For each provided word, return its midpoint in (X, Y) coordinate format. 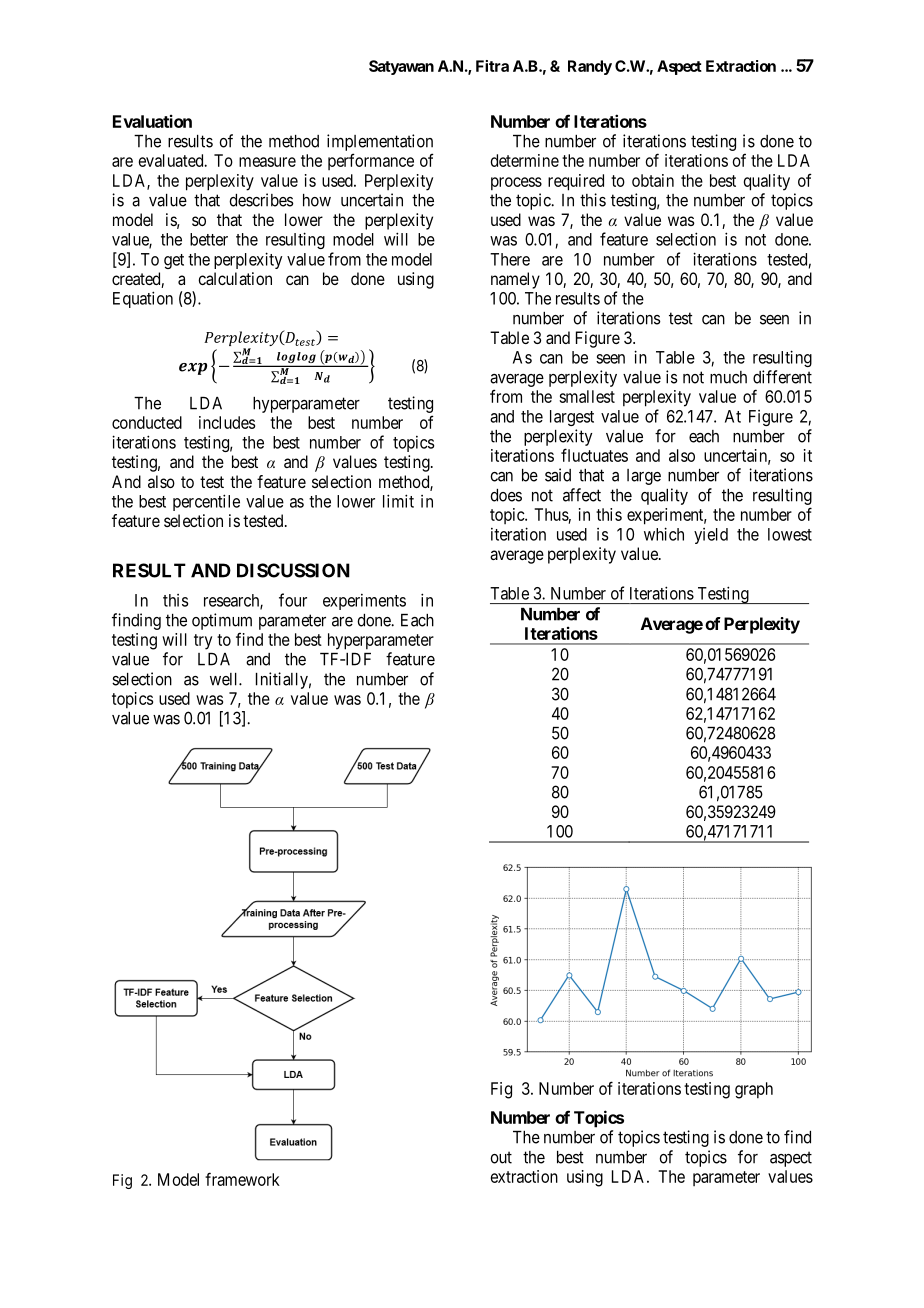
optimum (222, 621)
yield (711, 536)
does (506, 495)
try (203, 642)
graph (754, 1090)
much (728, 377)
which (664, 534)
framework (242, 1179)
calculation (235, 278)
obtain (653, 180)
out (501, 1157)
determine (525, 160)
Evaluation (152, 121)
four (293, 600)
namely (515, 280)
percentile (206, 502)
